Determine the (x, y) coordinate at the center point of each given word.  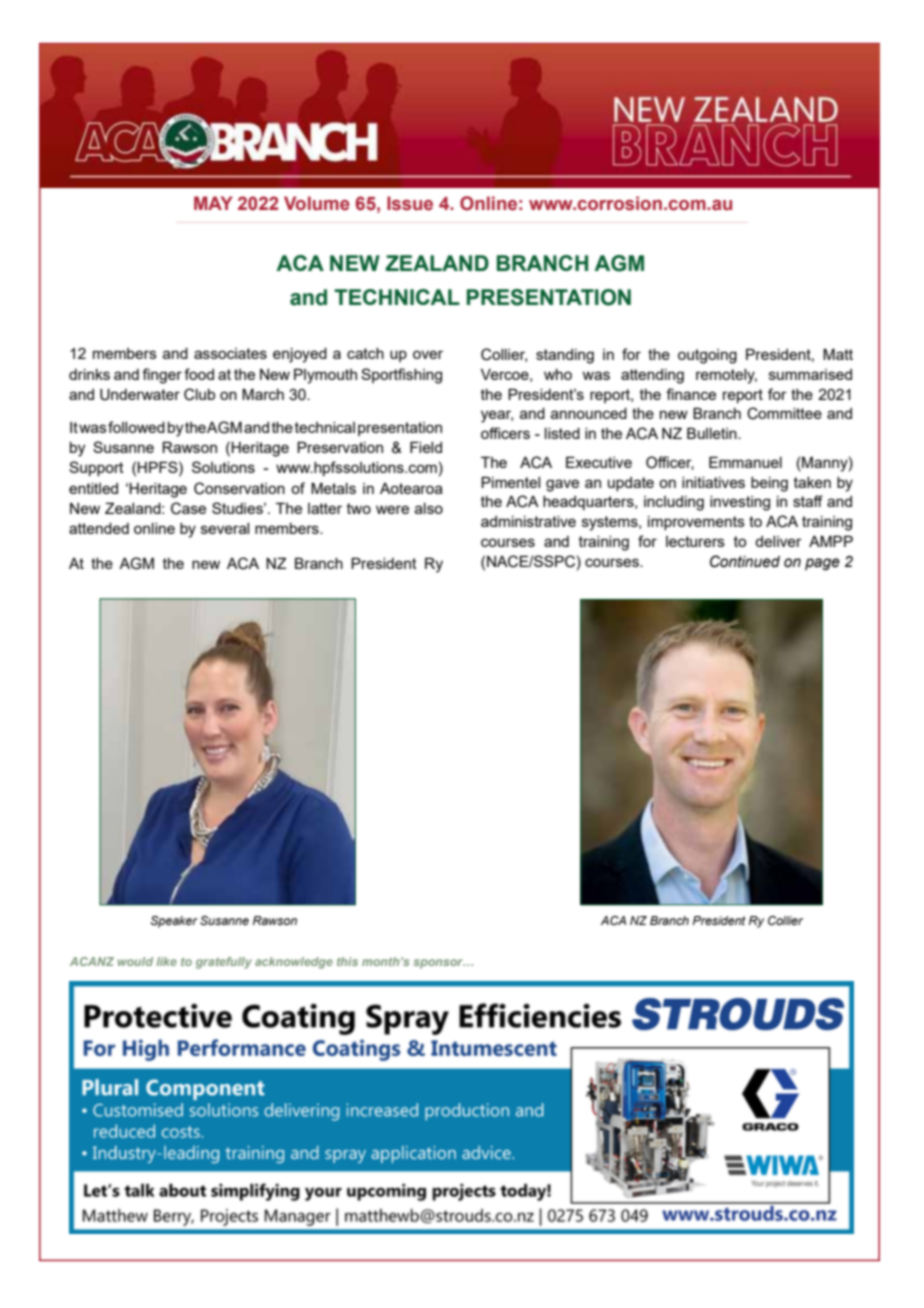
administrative (528, 521)
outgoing (707, 356)
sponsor (439, 964)
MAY (213, 203)
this (347, 961)
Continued (745, 561)
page (822, 564)
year (497, 416)
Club (199, 394)
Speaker (174, 922)
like (166, 961)
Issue (410, 203)
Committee (784, 413)
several (225, 528)
